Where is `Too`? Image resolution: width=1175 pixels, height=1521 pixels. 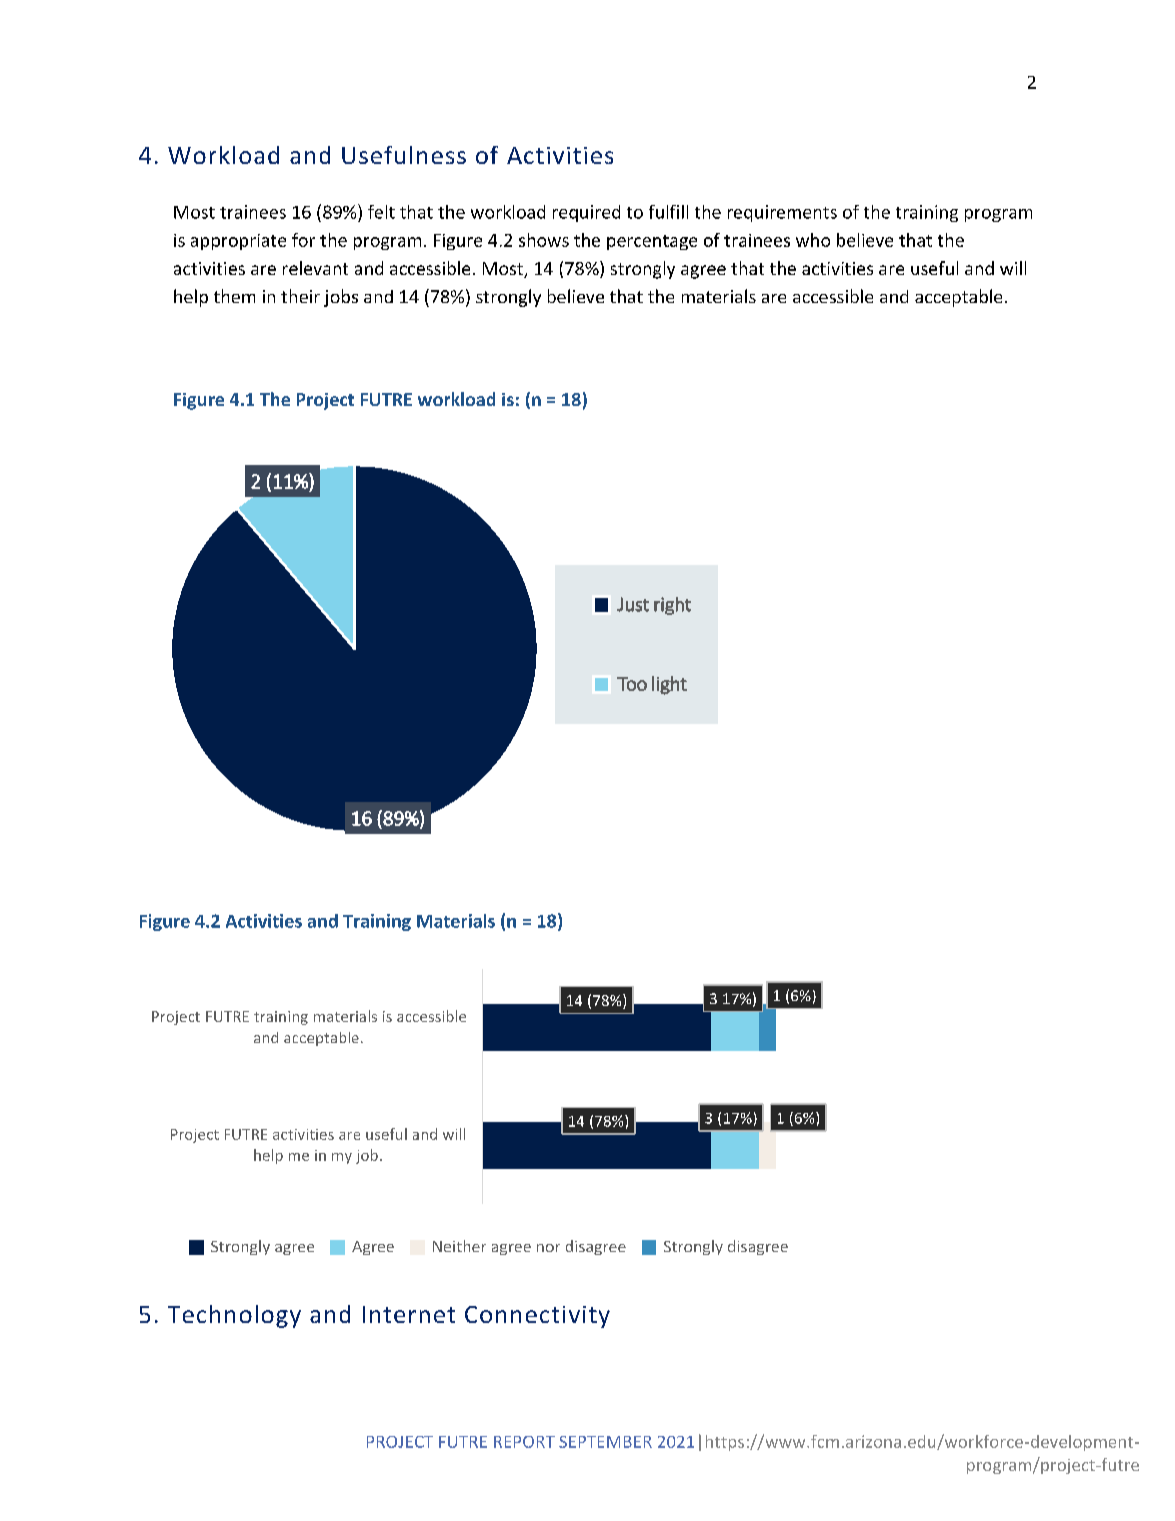 Too is located at coordinates (632, 684).
